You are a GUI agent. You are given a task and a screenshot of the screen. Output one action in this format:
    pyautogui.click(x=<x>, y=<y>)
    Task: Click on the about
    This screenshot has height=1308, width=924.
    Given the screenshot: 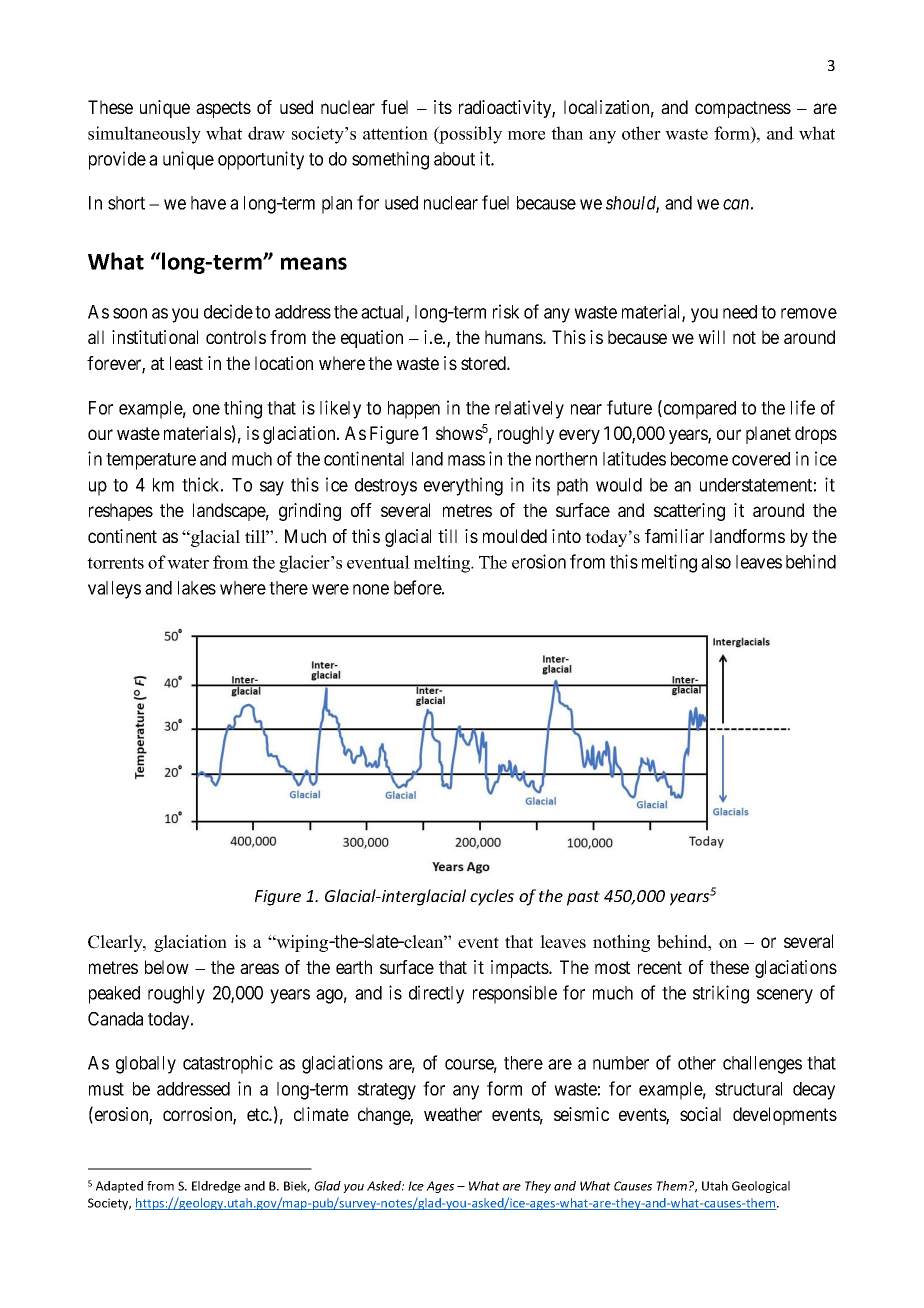 What is the action you would take?
    pyautogui.click(x=454, y=159)
